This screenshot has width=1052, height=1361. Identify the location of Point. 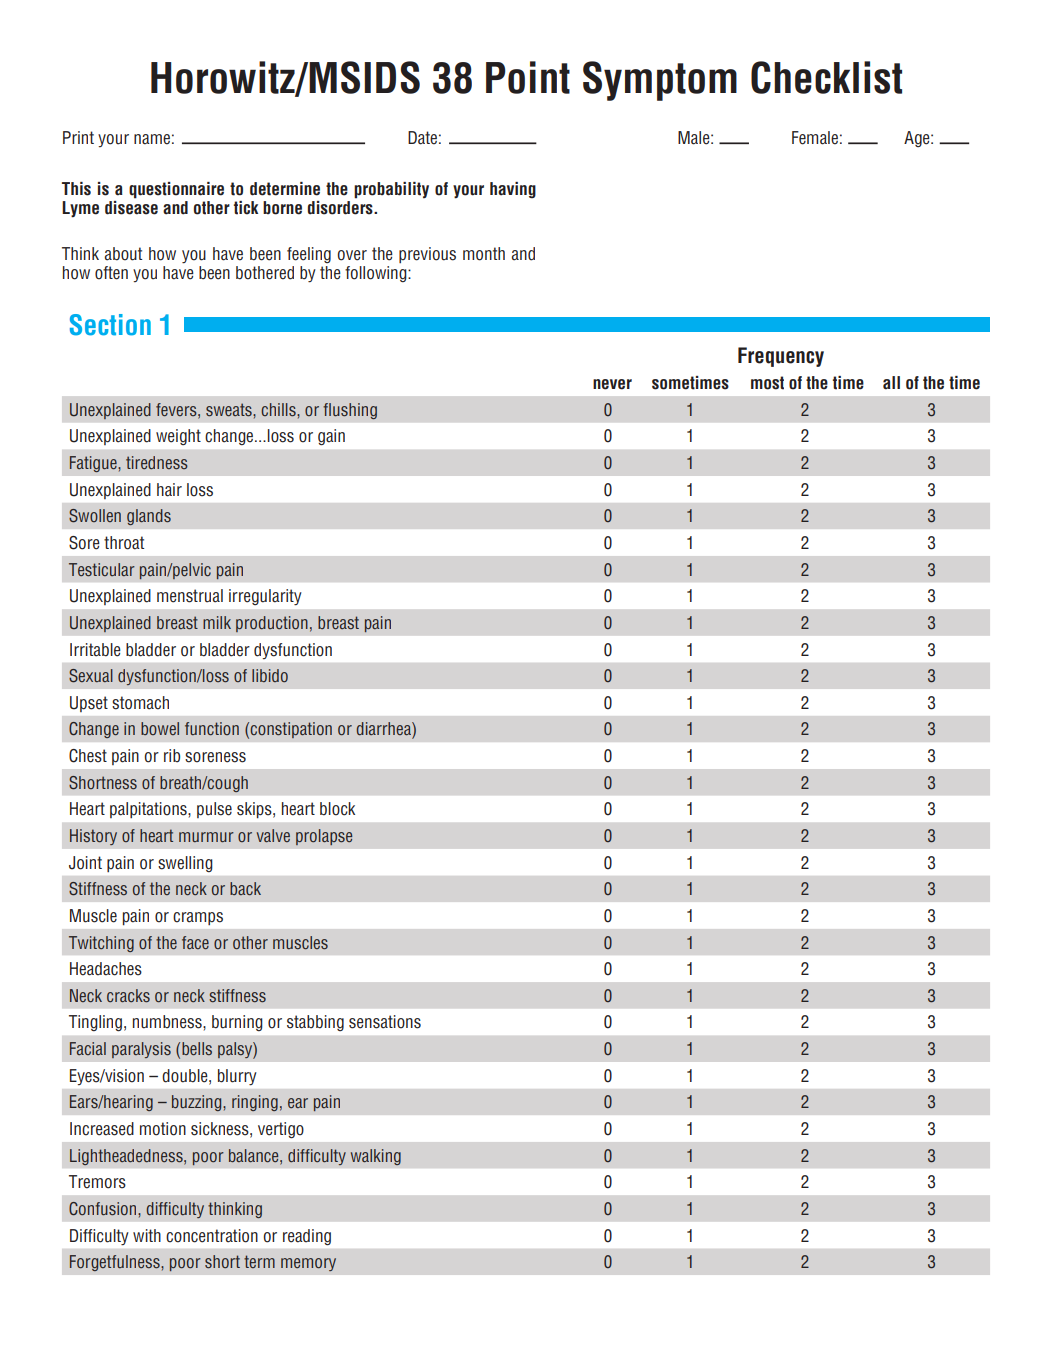
(528, 77).
